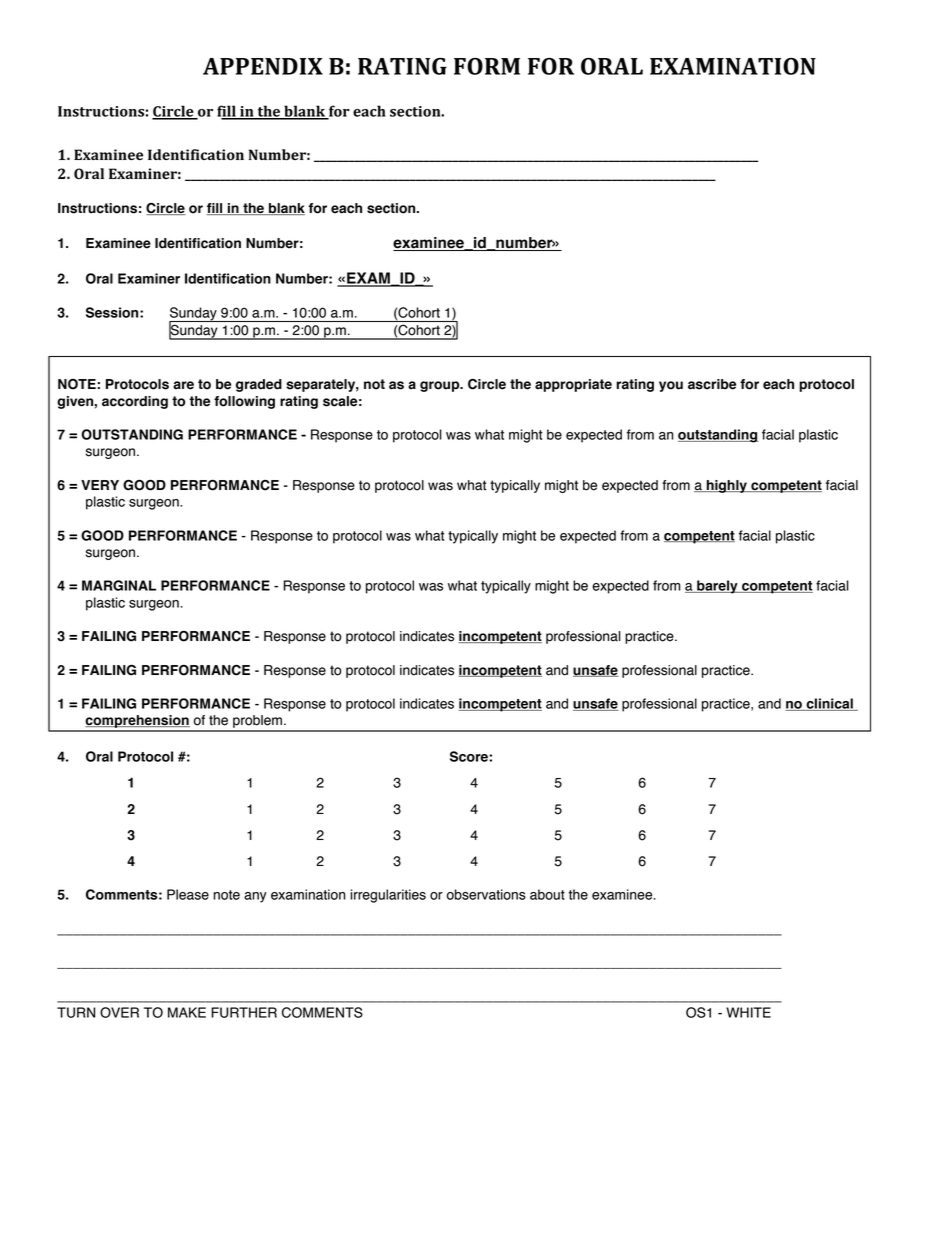  Describe the element at coordinates (829, 704) in the screenshot. I see `clinical` at that location.
